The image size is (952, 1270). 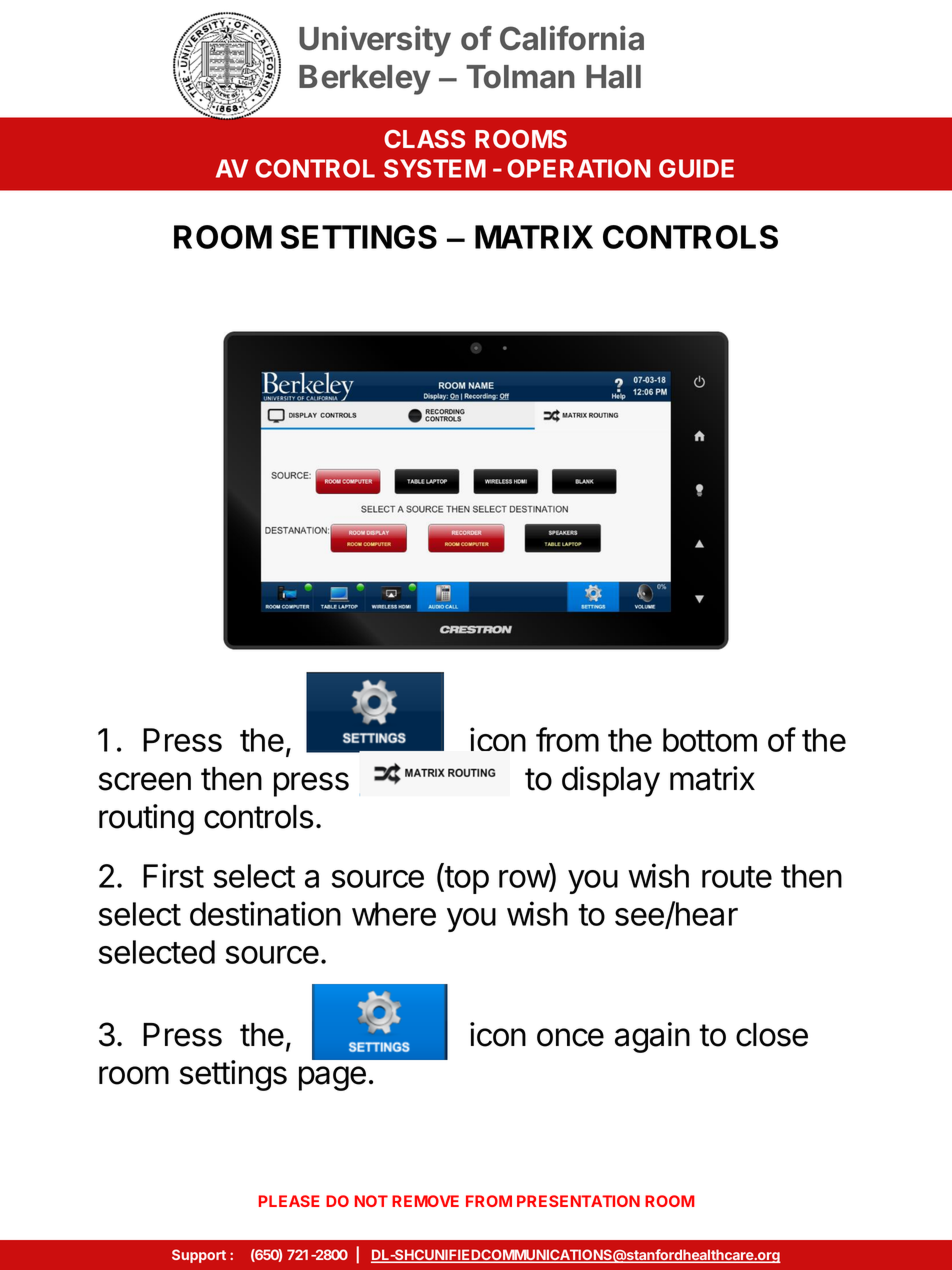 I want to click on Support, so click(x=199, y=1256).
